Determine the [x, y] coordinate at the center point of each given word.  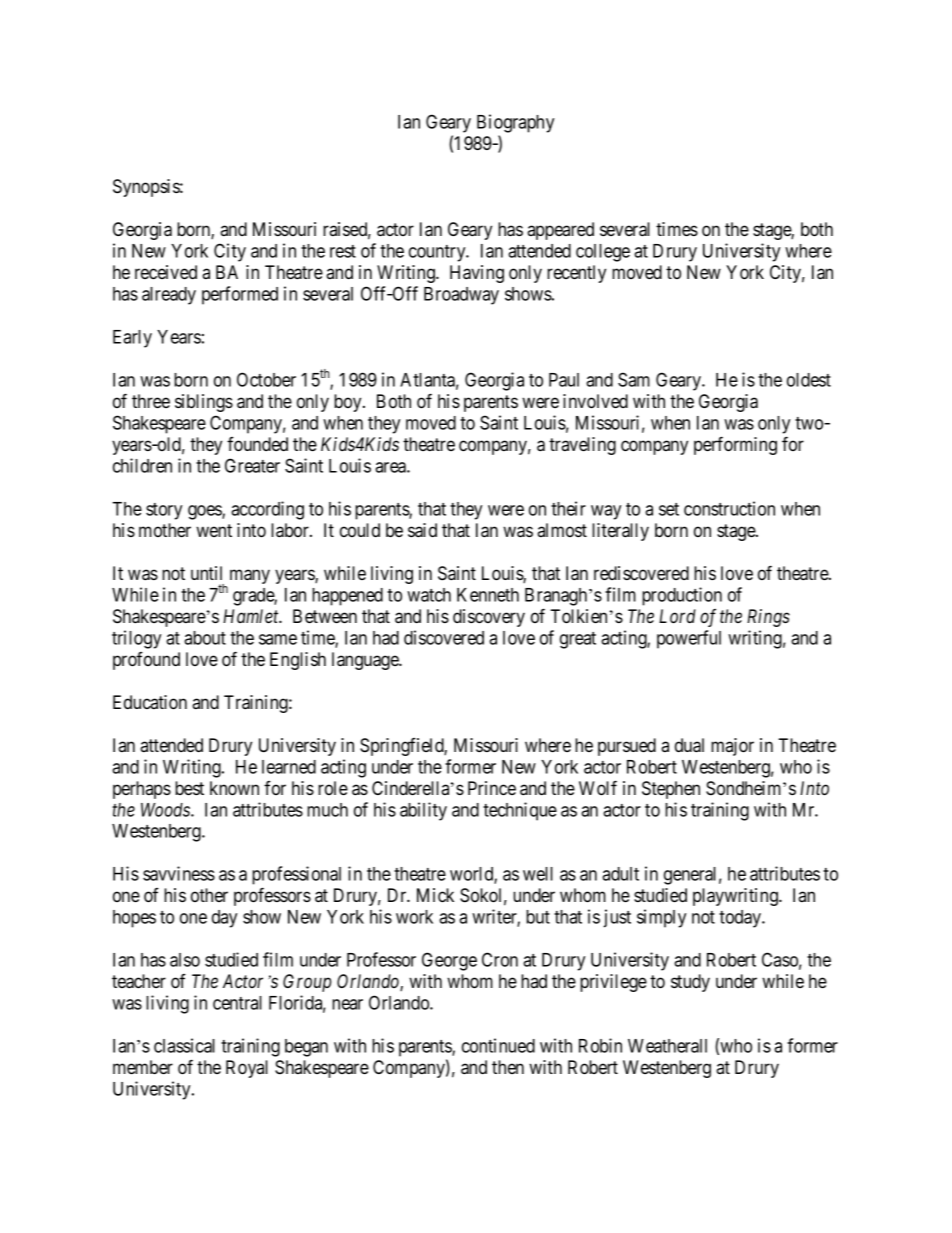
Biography [515, 123]
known [234, 788]
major [732, 747]
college [603, 253]
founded [257, 444]
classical [184, 1045]
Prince [492, 788]
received [166, 272]
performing [735, 445]
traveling [582, 446]
